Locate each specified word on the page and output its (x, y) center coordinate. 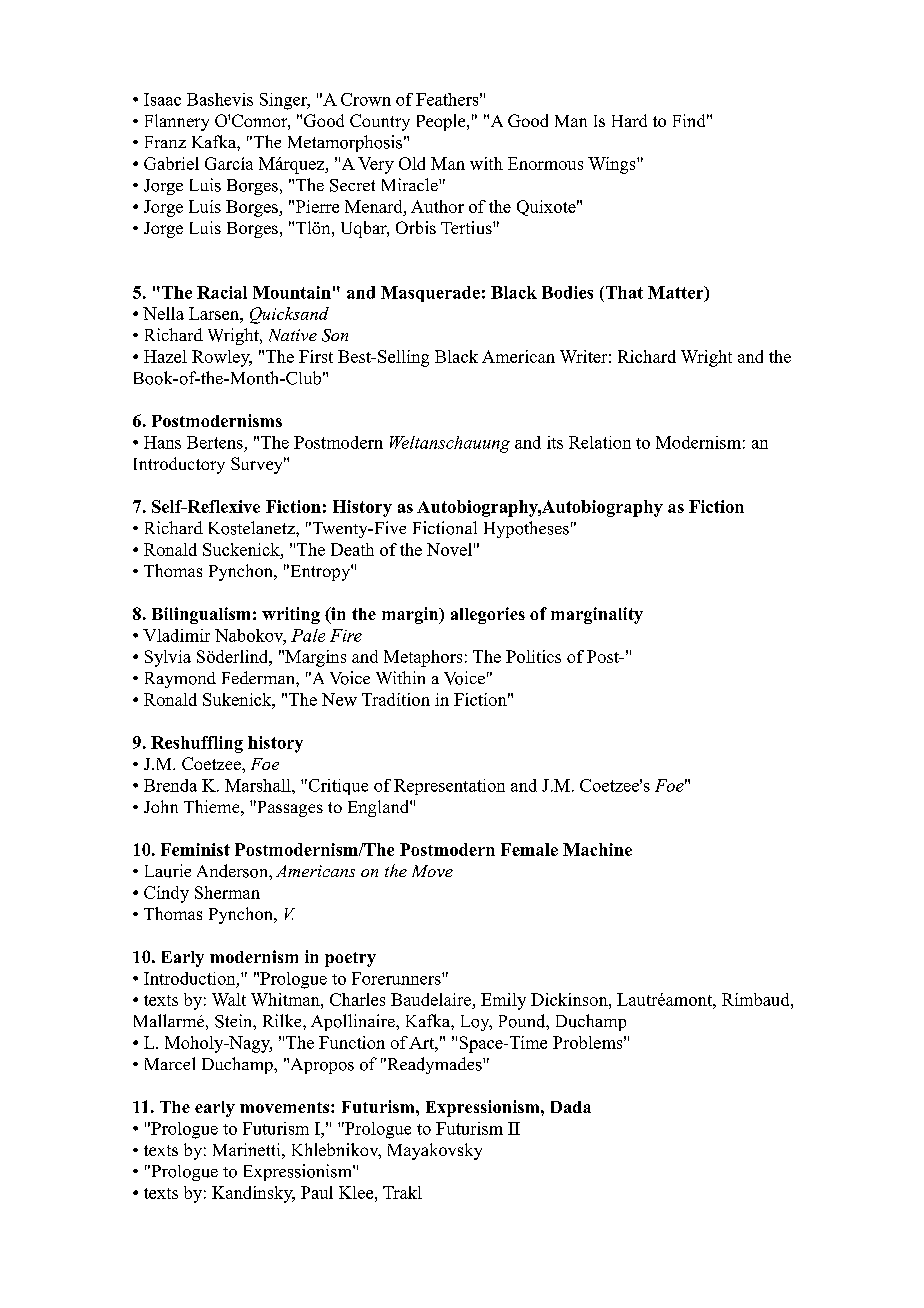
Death (352, 549)
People (442, 122)
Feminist (195, 849)
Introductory (179, 465)
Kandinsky (253, 1194)
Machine (597, 849)
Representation (449, 787)
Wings (613, 165)
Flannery (177, 122)
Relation (600, 442)
